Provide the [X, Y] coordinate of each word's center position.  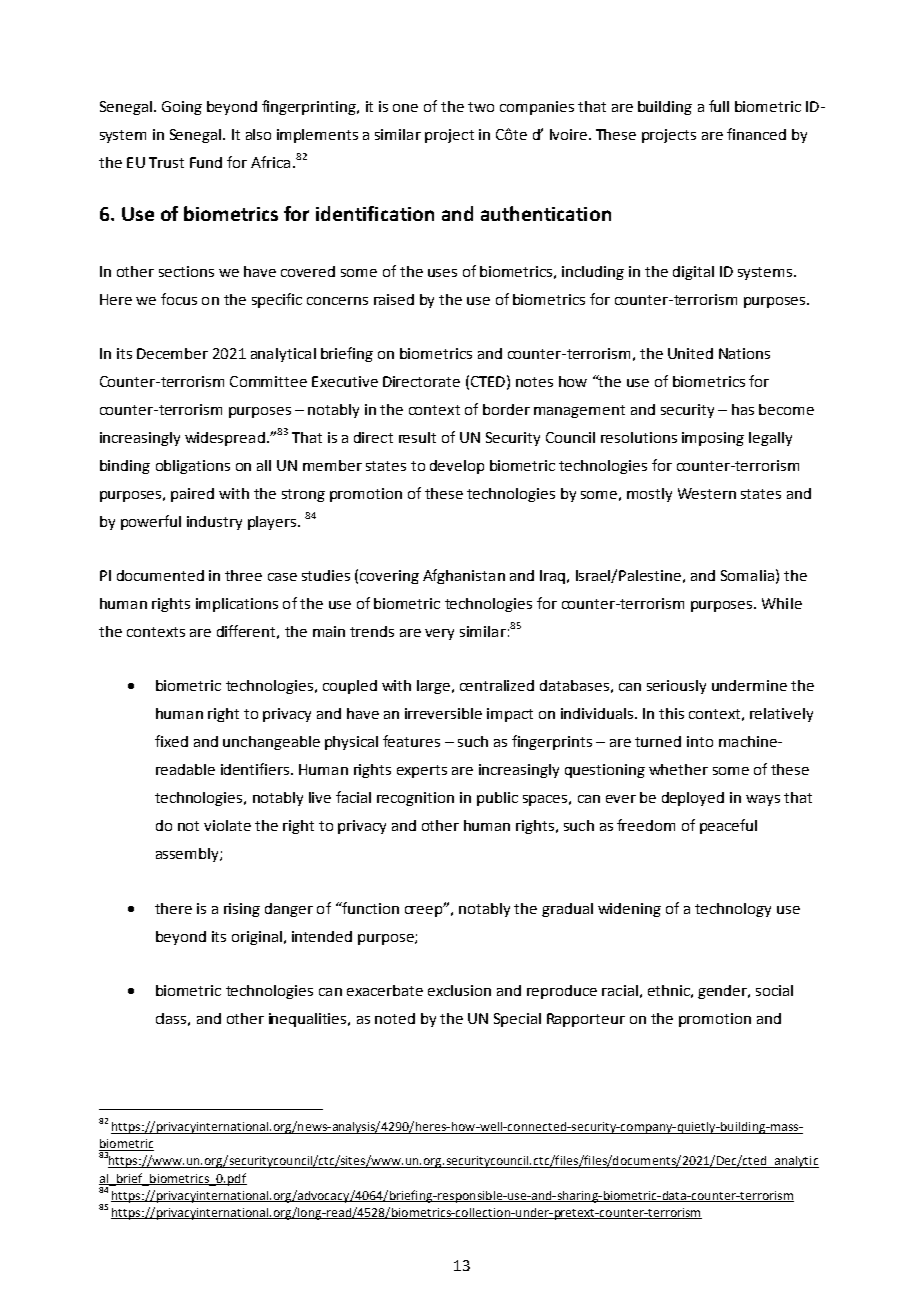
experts [422, 771]
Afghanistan [464, 576]
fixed [171, 741]
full [719, 106]
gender [724, 992]
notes [534, 382]
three [243, 575]
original [257, 938]
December [172, 353]
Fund [206, 162]
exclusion [459, 990]
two [481, 107]
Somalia [747, 575]
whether [678, 769]
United [690, 353]
